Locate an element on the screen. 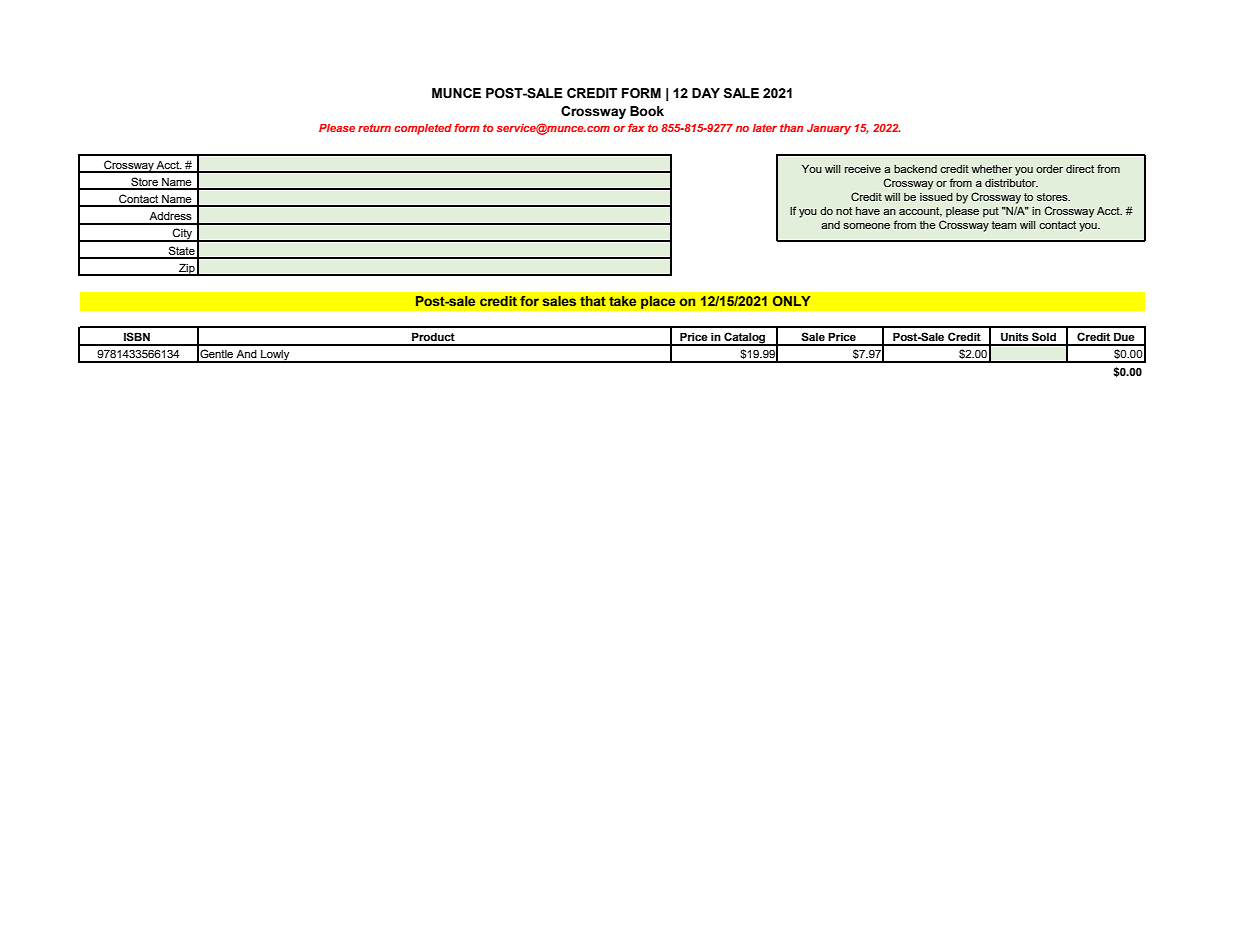  take is located at coordinates (622, 301).
